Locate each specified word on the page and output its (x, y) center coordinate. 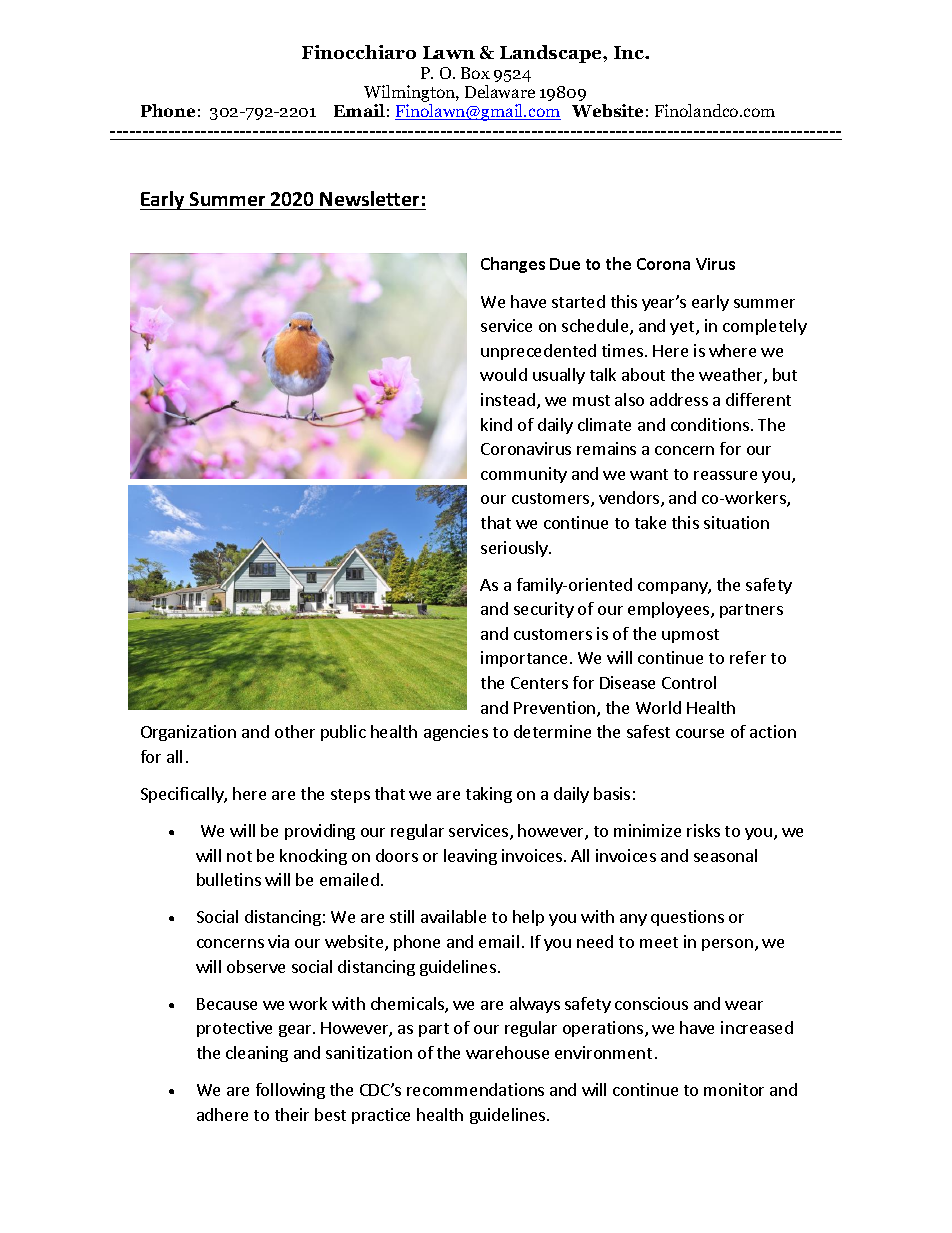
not (239, 856)
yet (683, 328)
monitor (734, 1089)
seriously (515, 549)
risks (703, 830)
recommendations (475, 1089)
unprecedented (538, 352)
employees (670, 610)
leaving (470, 857)
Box (475, 73)
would (503, 374)
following (290, 1091)
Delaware (500, 91)
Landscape (552, 54)
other (295, 731)
